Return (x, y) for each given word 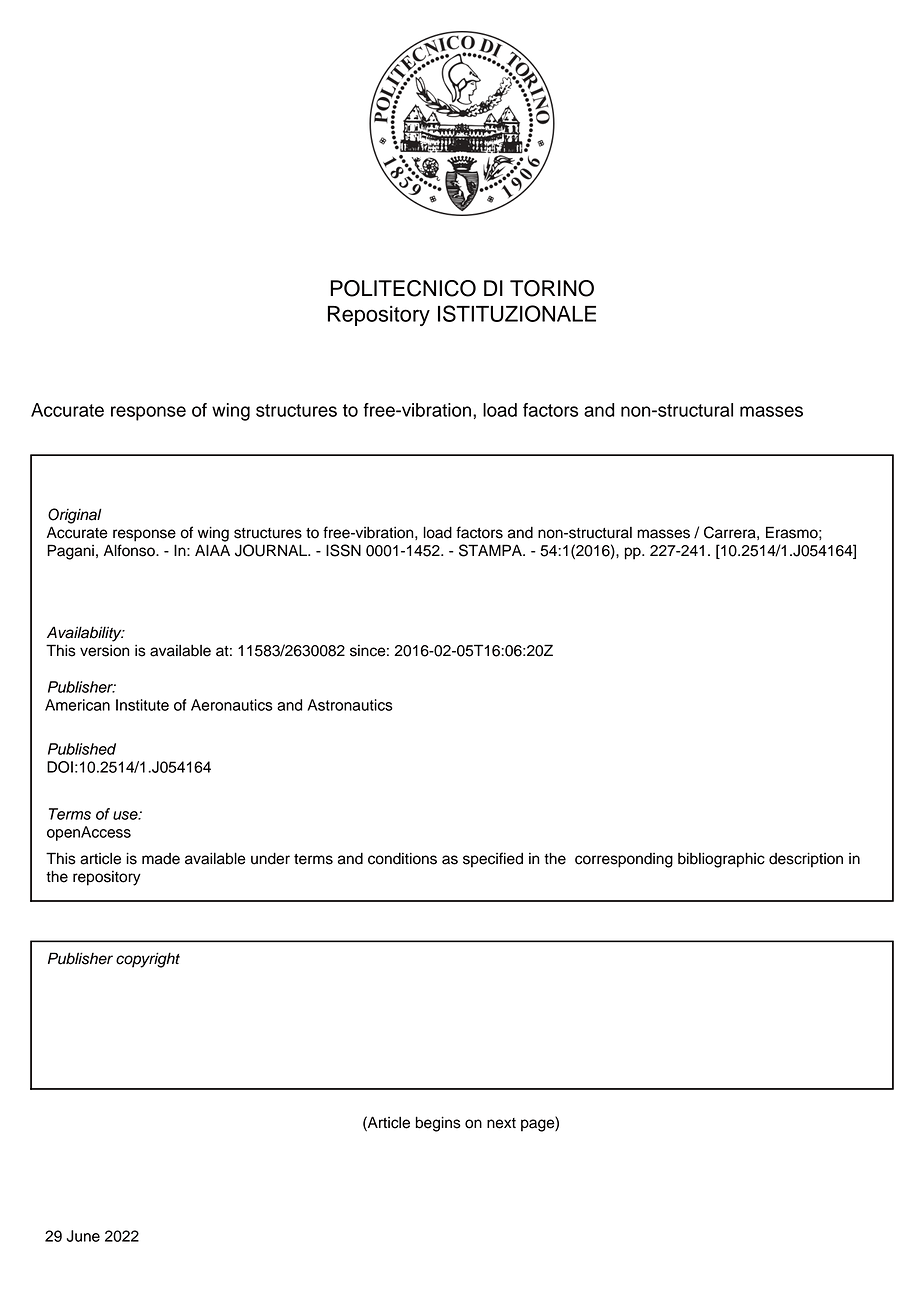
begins (438, 1124)
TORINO (552, 288)
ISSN (343, 550)
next (501, 1123)
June (83, 1236)
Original (75, 516)
